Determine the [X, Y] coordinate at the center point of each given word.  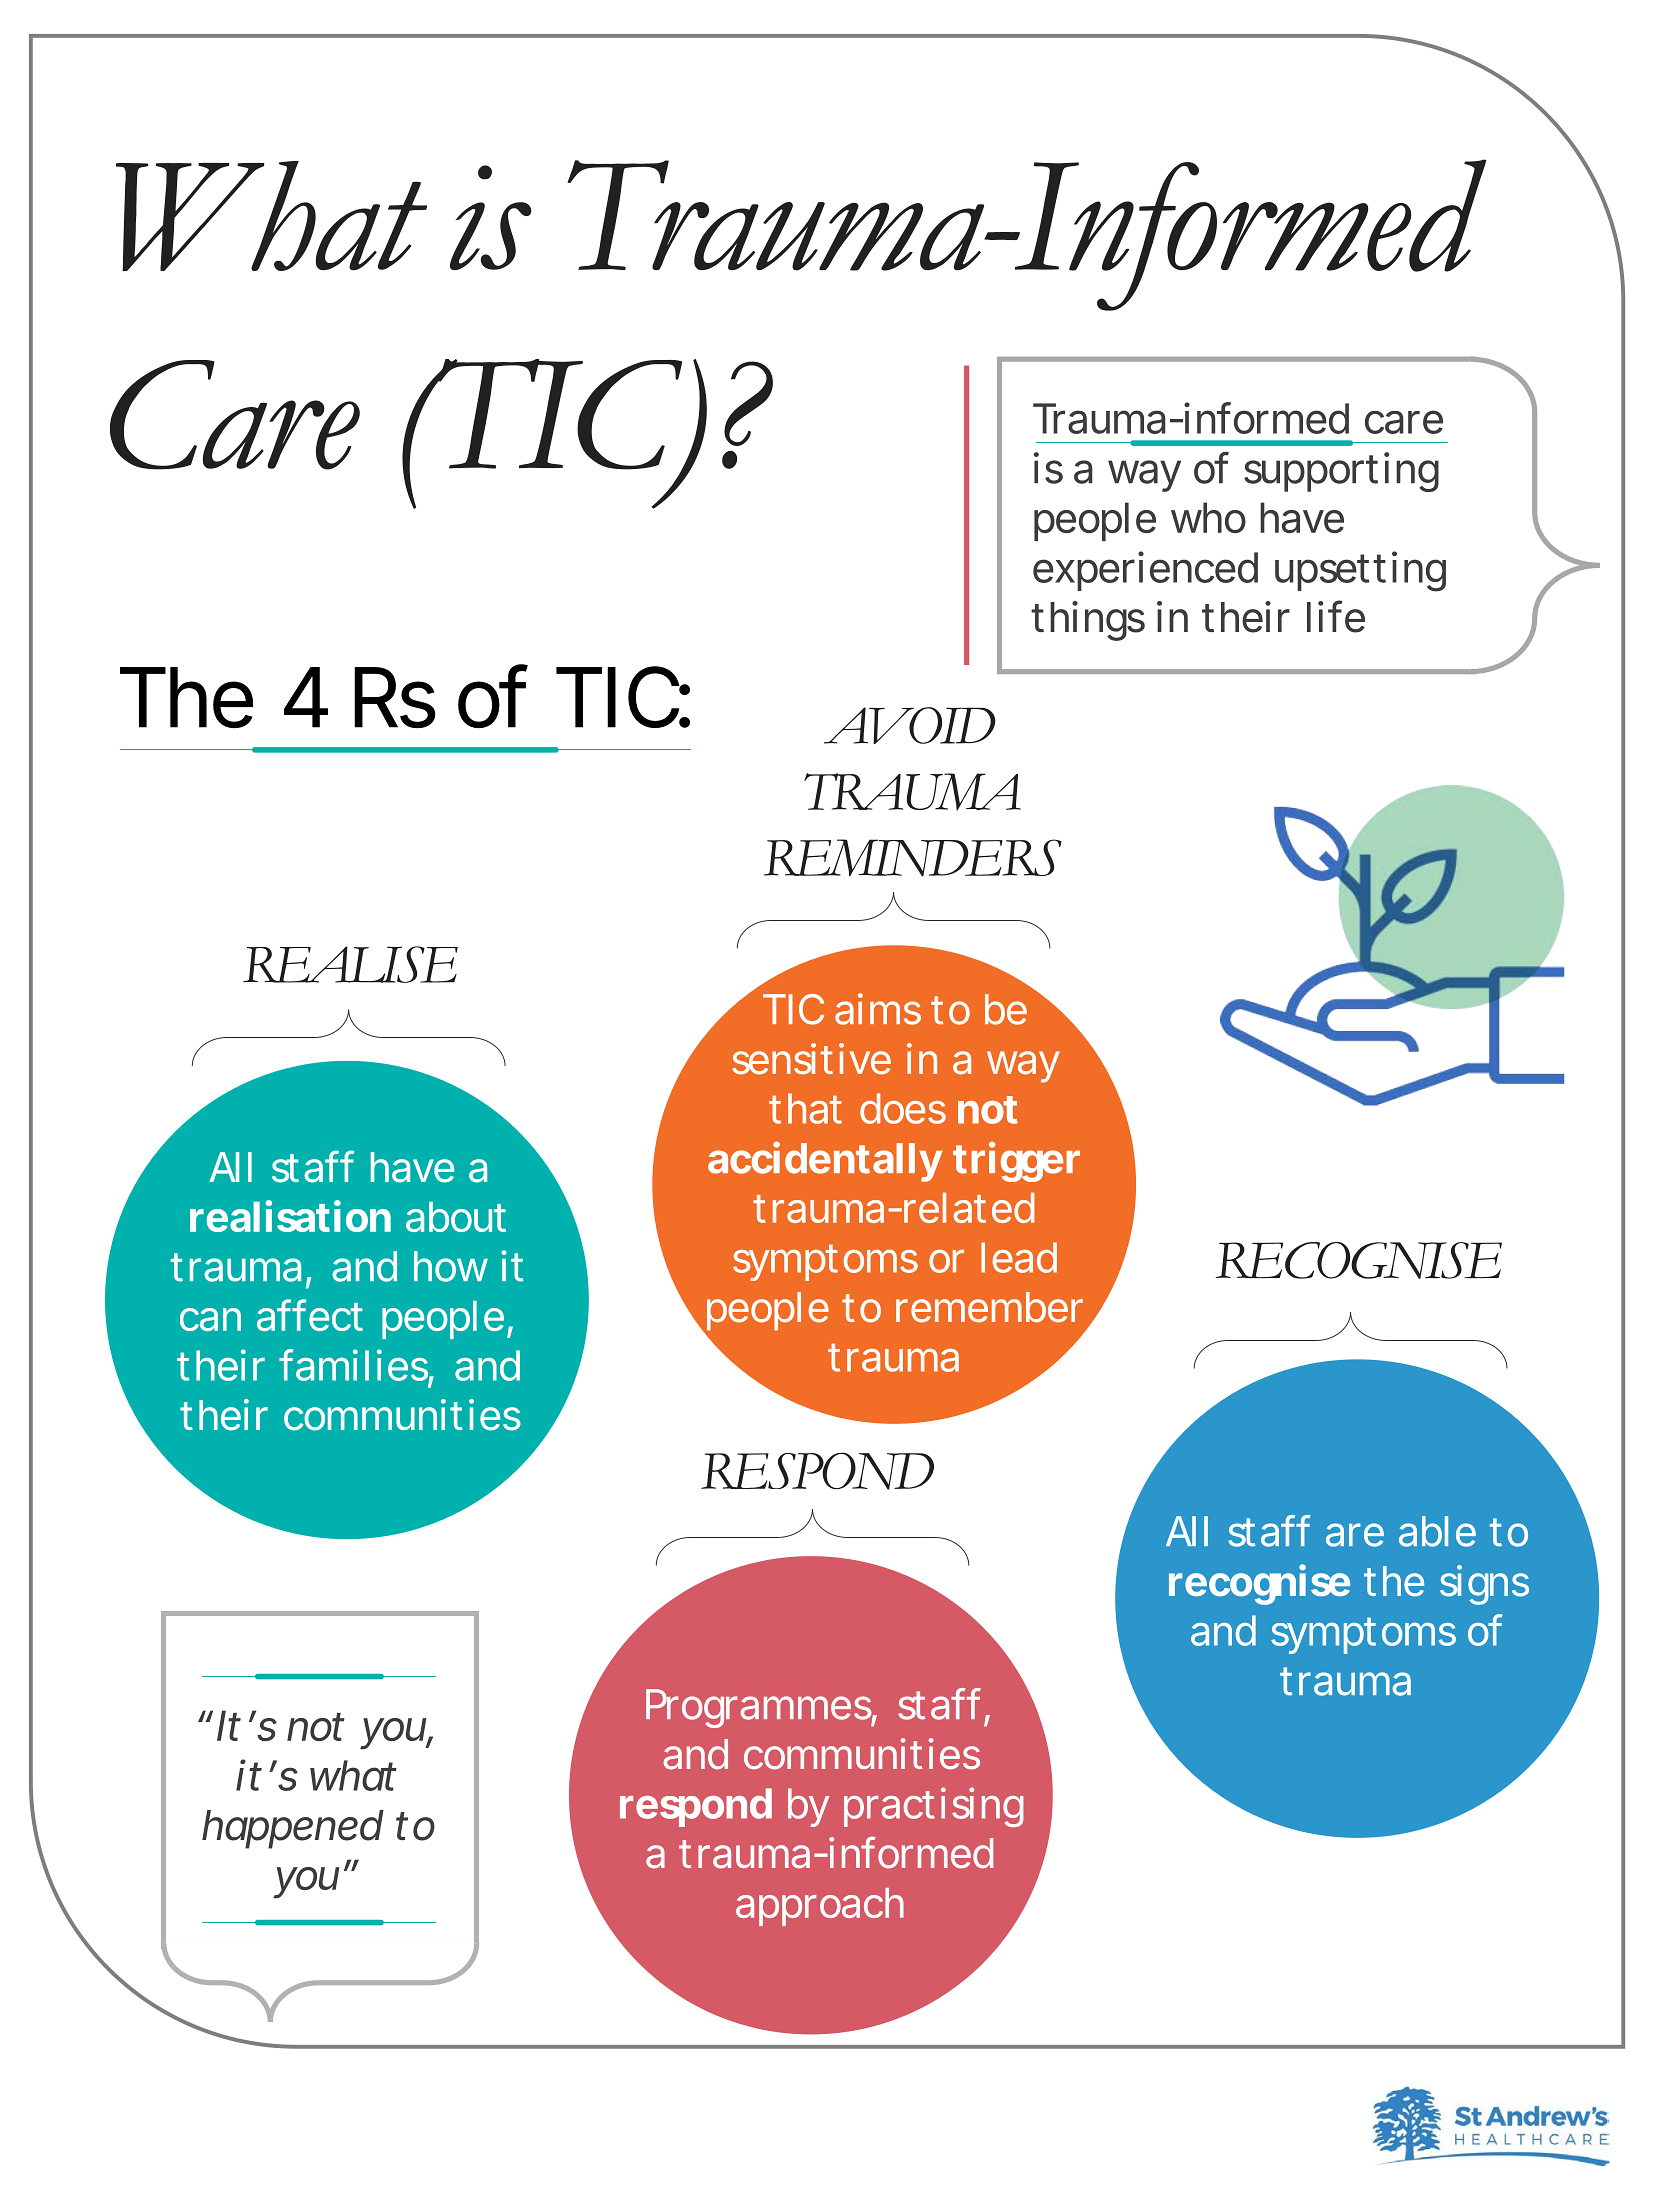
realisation [290, 1216]
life [1336, 616]
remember [989, 1307]
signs [1484, 1585]
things [1088, 621]
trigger [1016, 1161]
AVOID [910, 725]
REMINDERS [913, 858]
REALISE [350, 964]
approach [820, 1907]
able [1437, 1531]
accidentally [825, 1161]
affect [310, 1315]
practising [934, 1807]
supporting [1341, 472]
